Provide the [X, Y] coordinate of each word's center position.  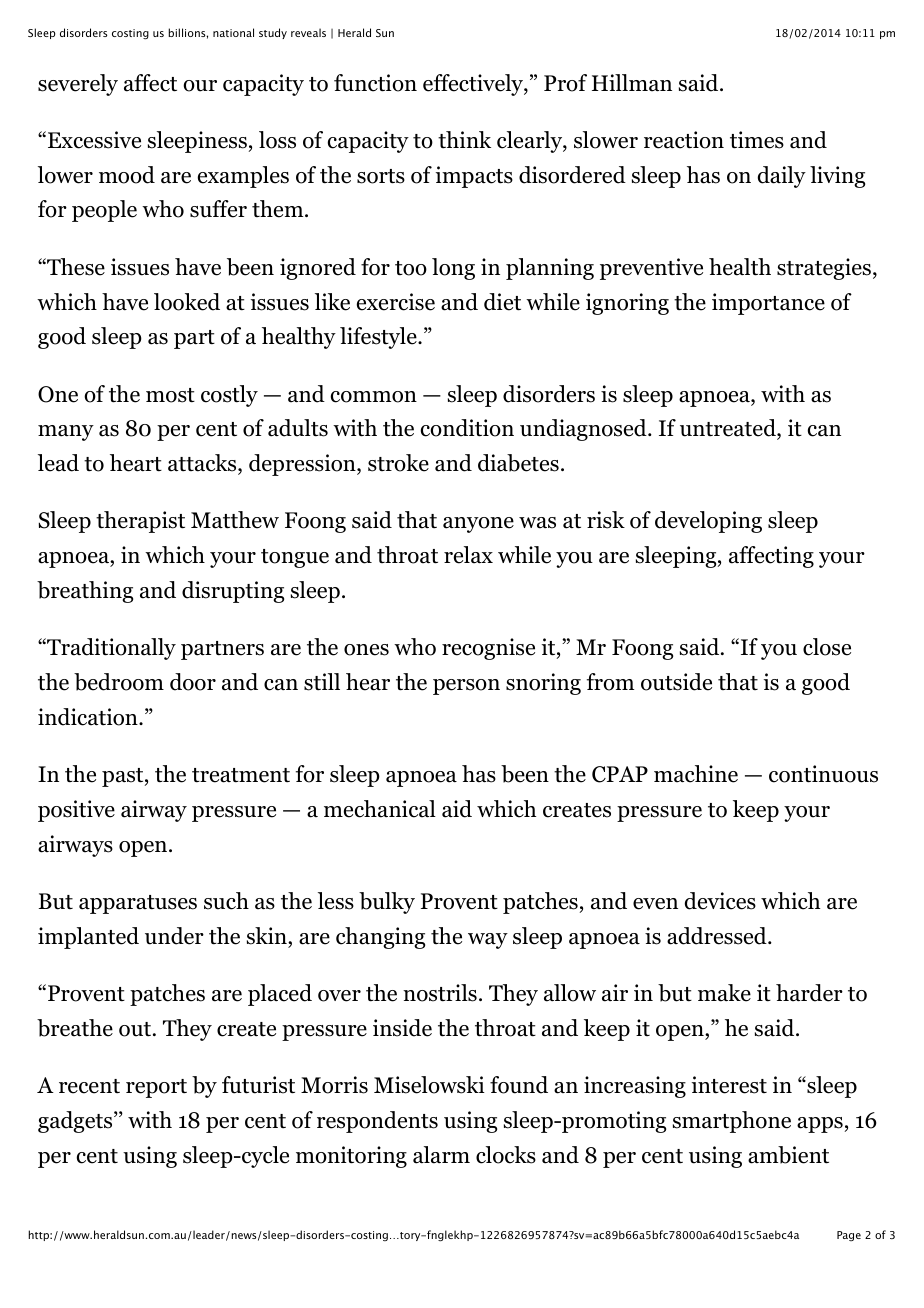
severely [78, 85]
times [757, 140]
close [827, 647]
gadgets [76, 1122]
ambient [788, 1155]
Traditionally [110, 649]
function [375, 83]
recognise [488, 649]
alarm [441, 1155]
